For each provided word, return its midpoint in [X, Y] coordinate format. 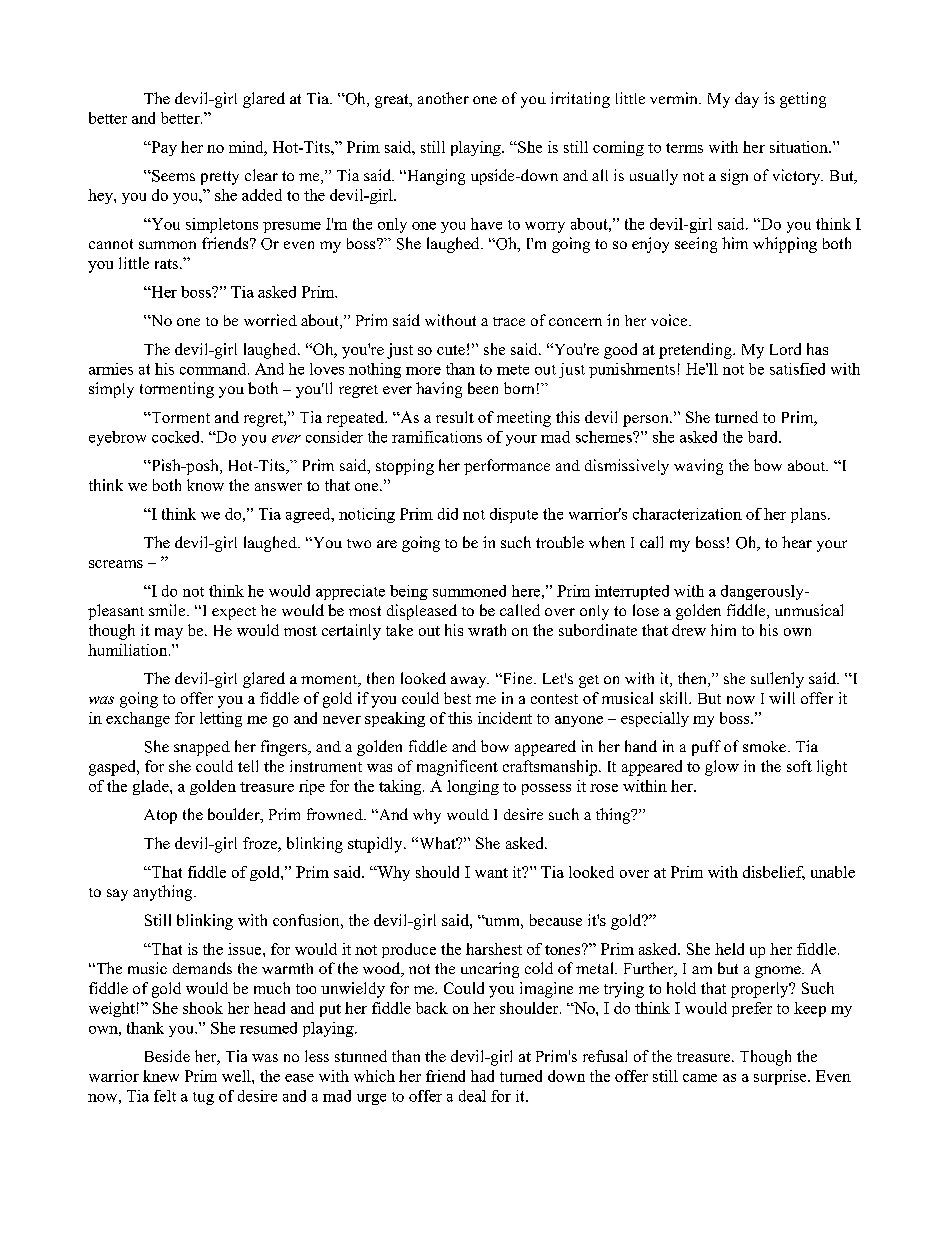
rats [166, 264]
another [443, 98]
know [205, 485]
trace [509, 321]
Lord [785, 349]
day [747, 100]
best [457, 698]
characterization [687, 514]
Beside [167, 1056]
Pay [163, 148]
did [448, 514]
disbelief [774, 873]
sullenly [777, 680]
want [491, 873]
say [117, 895]
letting [221, 719]
